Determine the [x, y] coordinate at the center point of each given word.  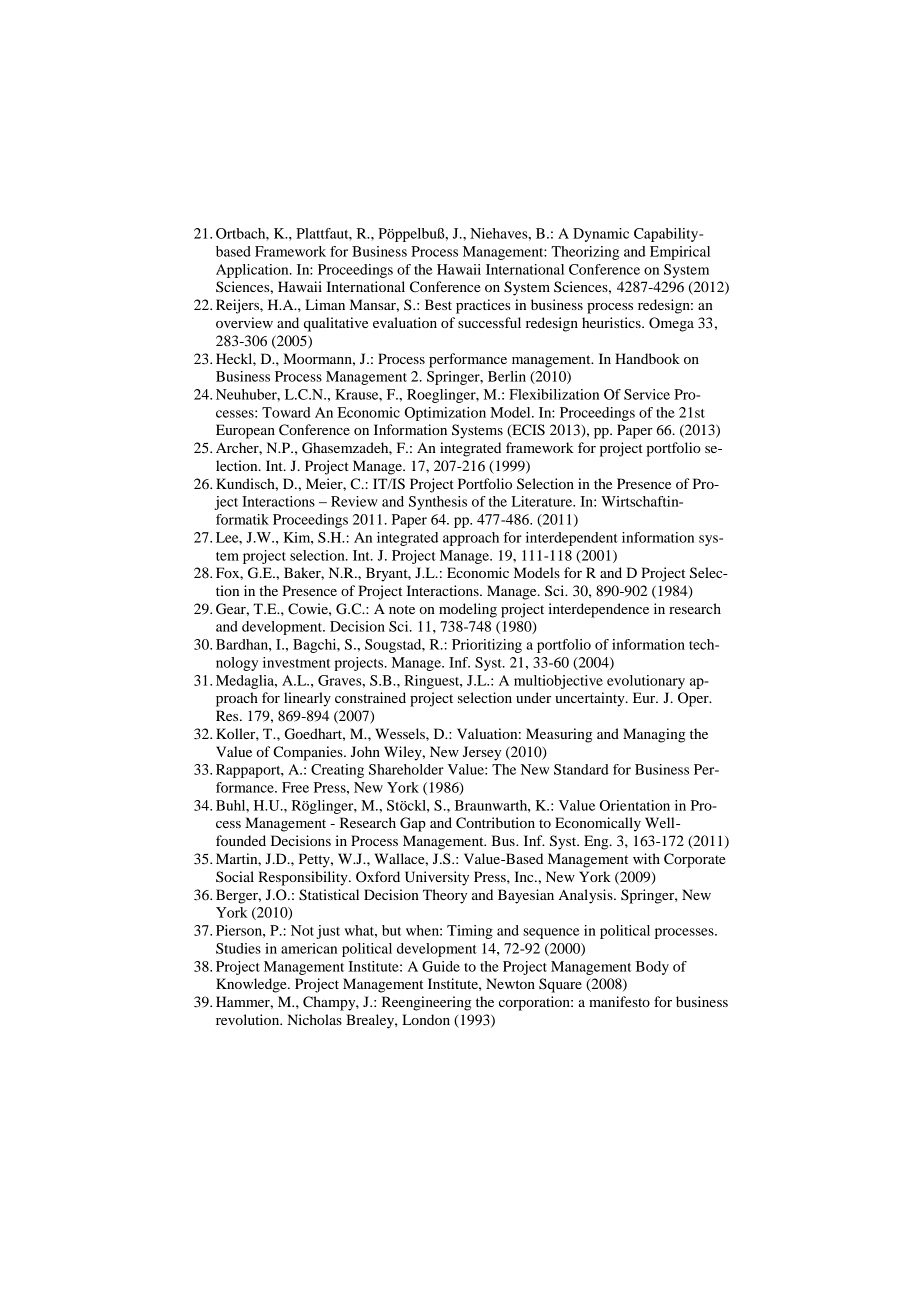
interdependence [599, 610]
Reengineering [426, 1003]
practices [483, 306]
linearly [307, 699]
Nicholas [314, 1019]
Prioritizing [487, 646]
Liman [325, 304]
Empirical [680, 253]
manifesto [619, 1001]
